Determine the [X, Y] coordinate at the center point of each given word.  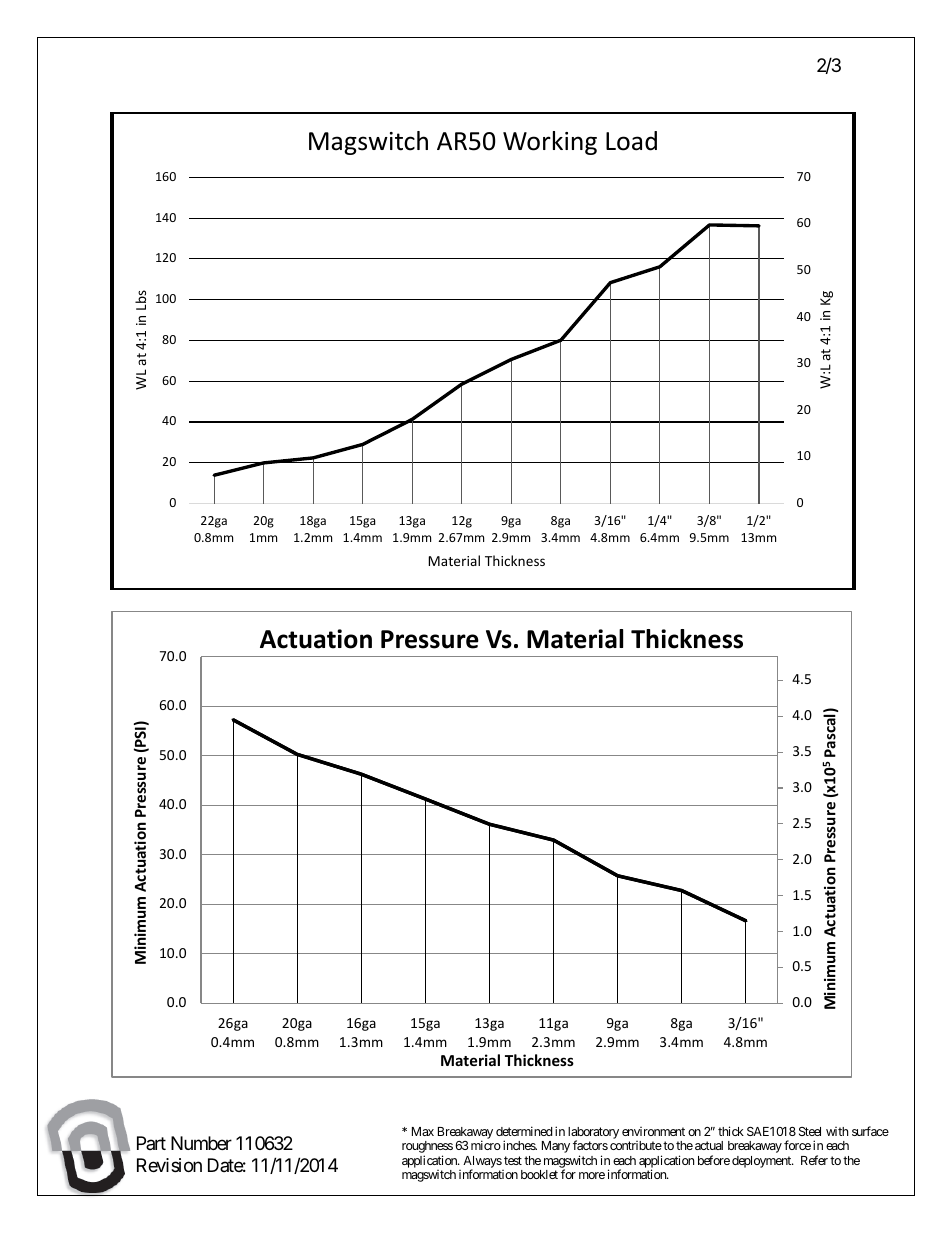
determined [524, 1131]
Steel [810, 1131]
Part [151, 1143]
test [513, 1160]
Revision [169, 1165]
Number [201, 1143]
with [837, 1131]
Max [423, 1131]
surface [870, 1131]
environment [653, 1131]
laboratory [593, 1134]
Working [550, 143]
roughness [427, 1148]
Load [631, 141]
